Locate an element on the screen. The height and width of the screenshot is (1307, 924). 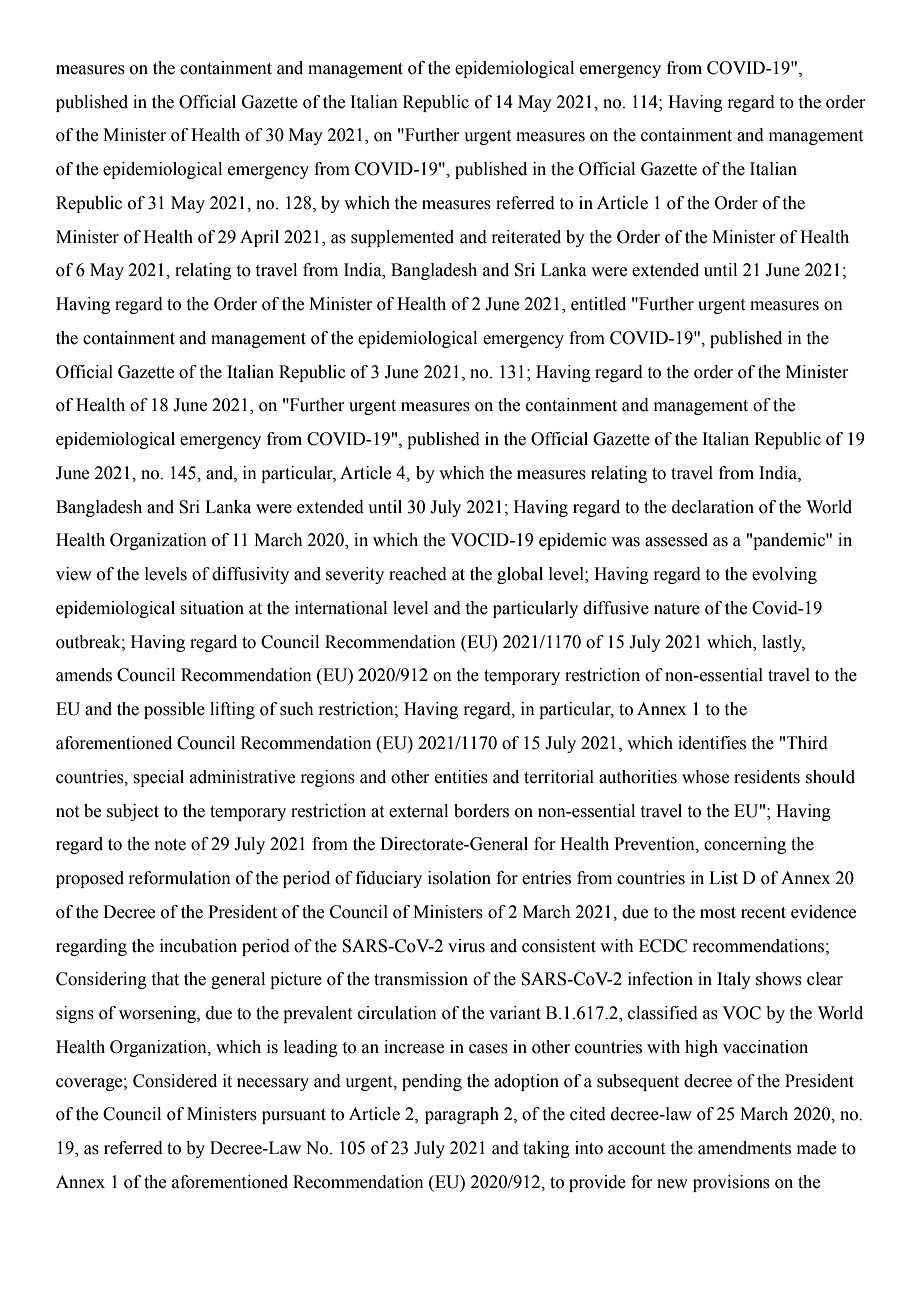
evolving is located at coordinates (784, 575).
